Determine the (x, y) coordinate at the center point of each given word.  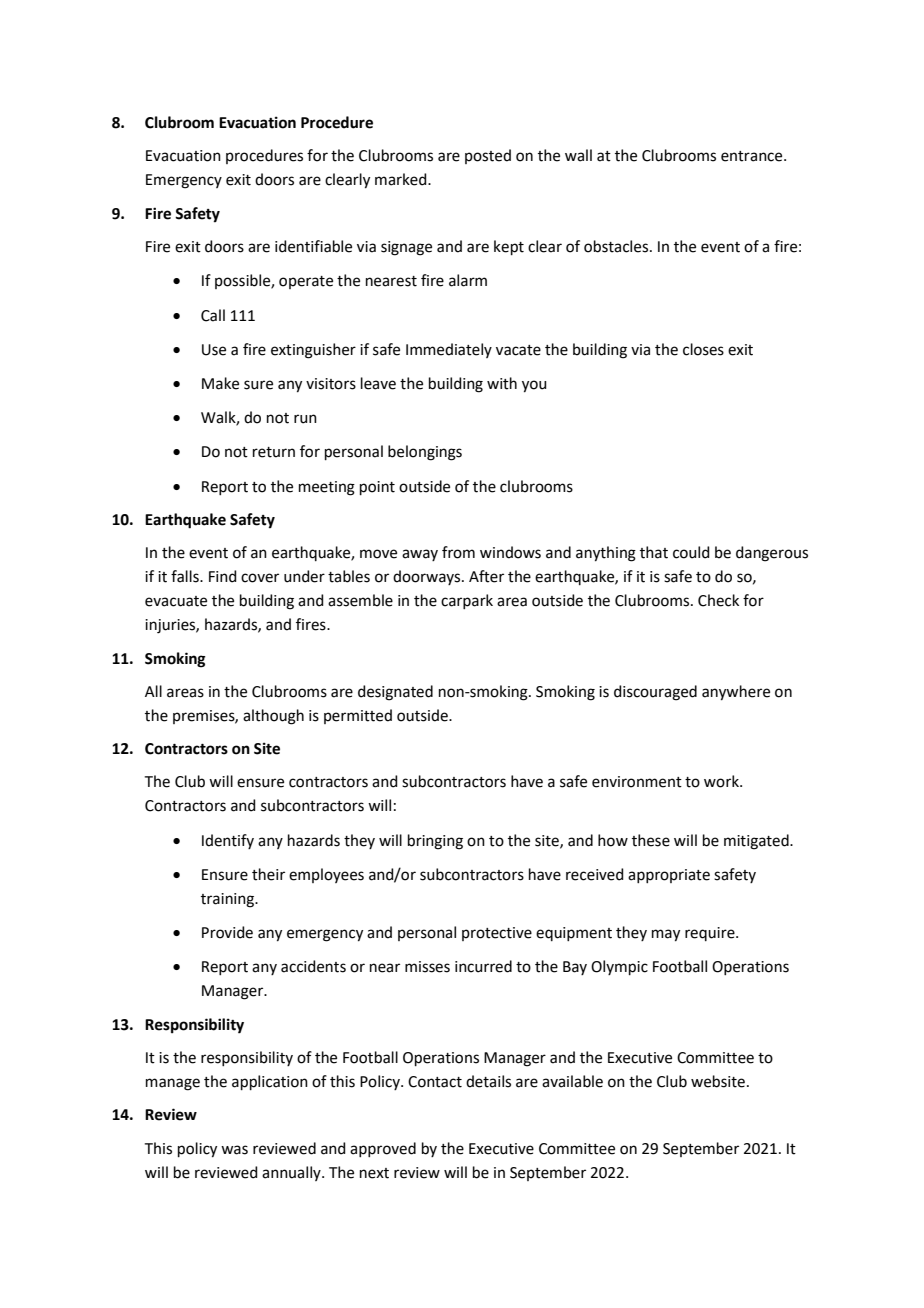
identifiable (313, 246)
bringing (435, 842)
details (488, 1081)
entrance (753, 156)
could (691, 552)
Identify (228, 841)
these (651, 840)
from (458, 552)
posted (488, 156)
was (234, 1150)
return (274, 452)
